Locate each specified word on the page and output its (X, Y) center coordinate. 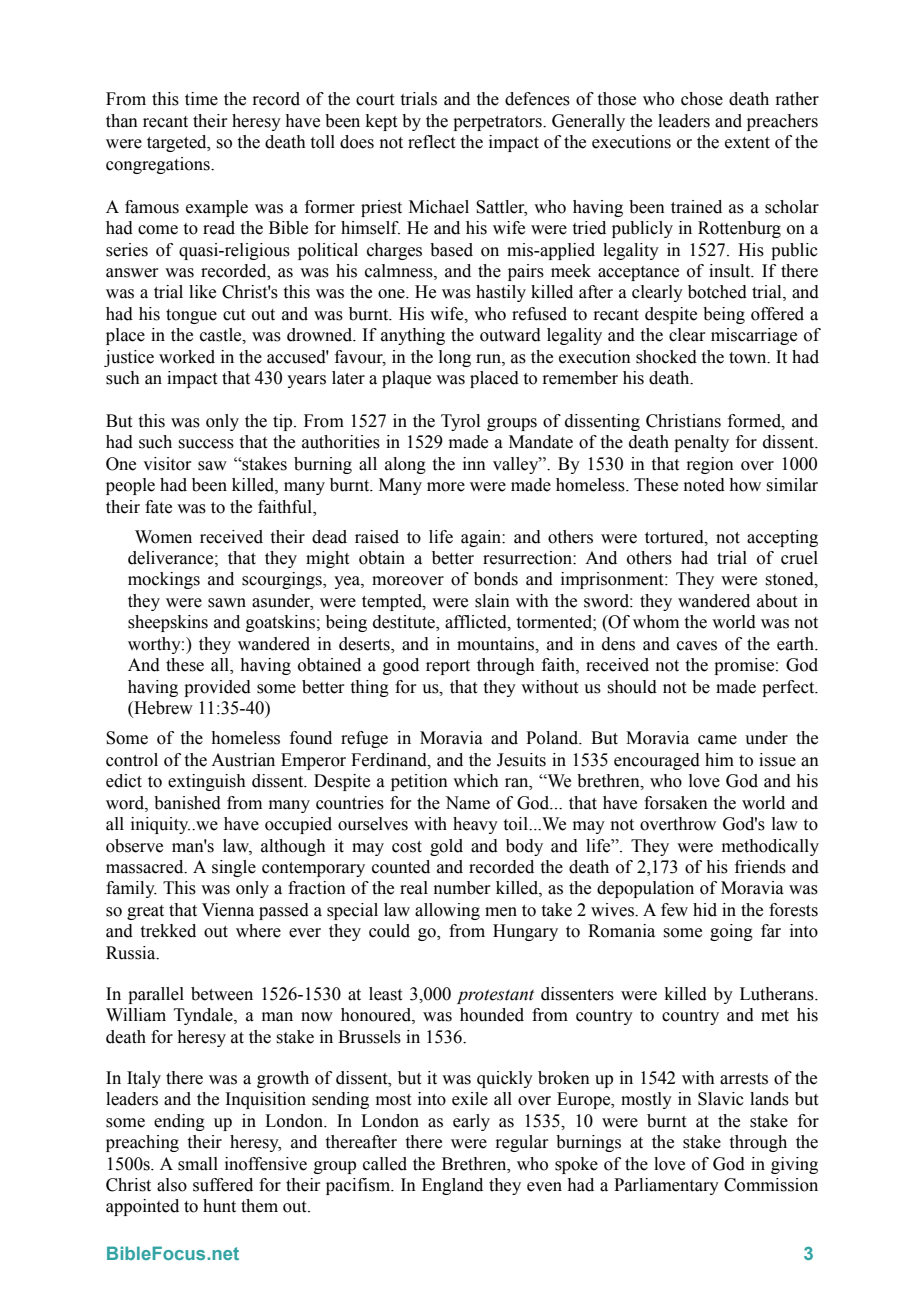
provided (217, 688)
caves (697, 646)
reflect (431, 142)
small (198, 1164)
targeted (178, 143)
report (448, 667)
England (452, 1186)
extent (747, 143)
